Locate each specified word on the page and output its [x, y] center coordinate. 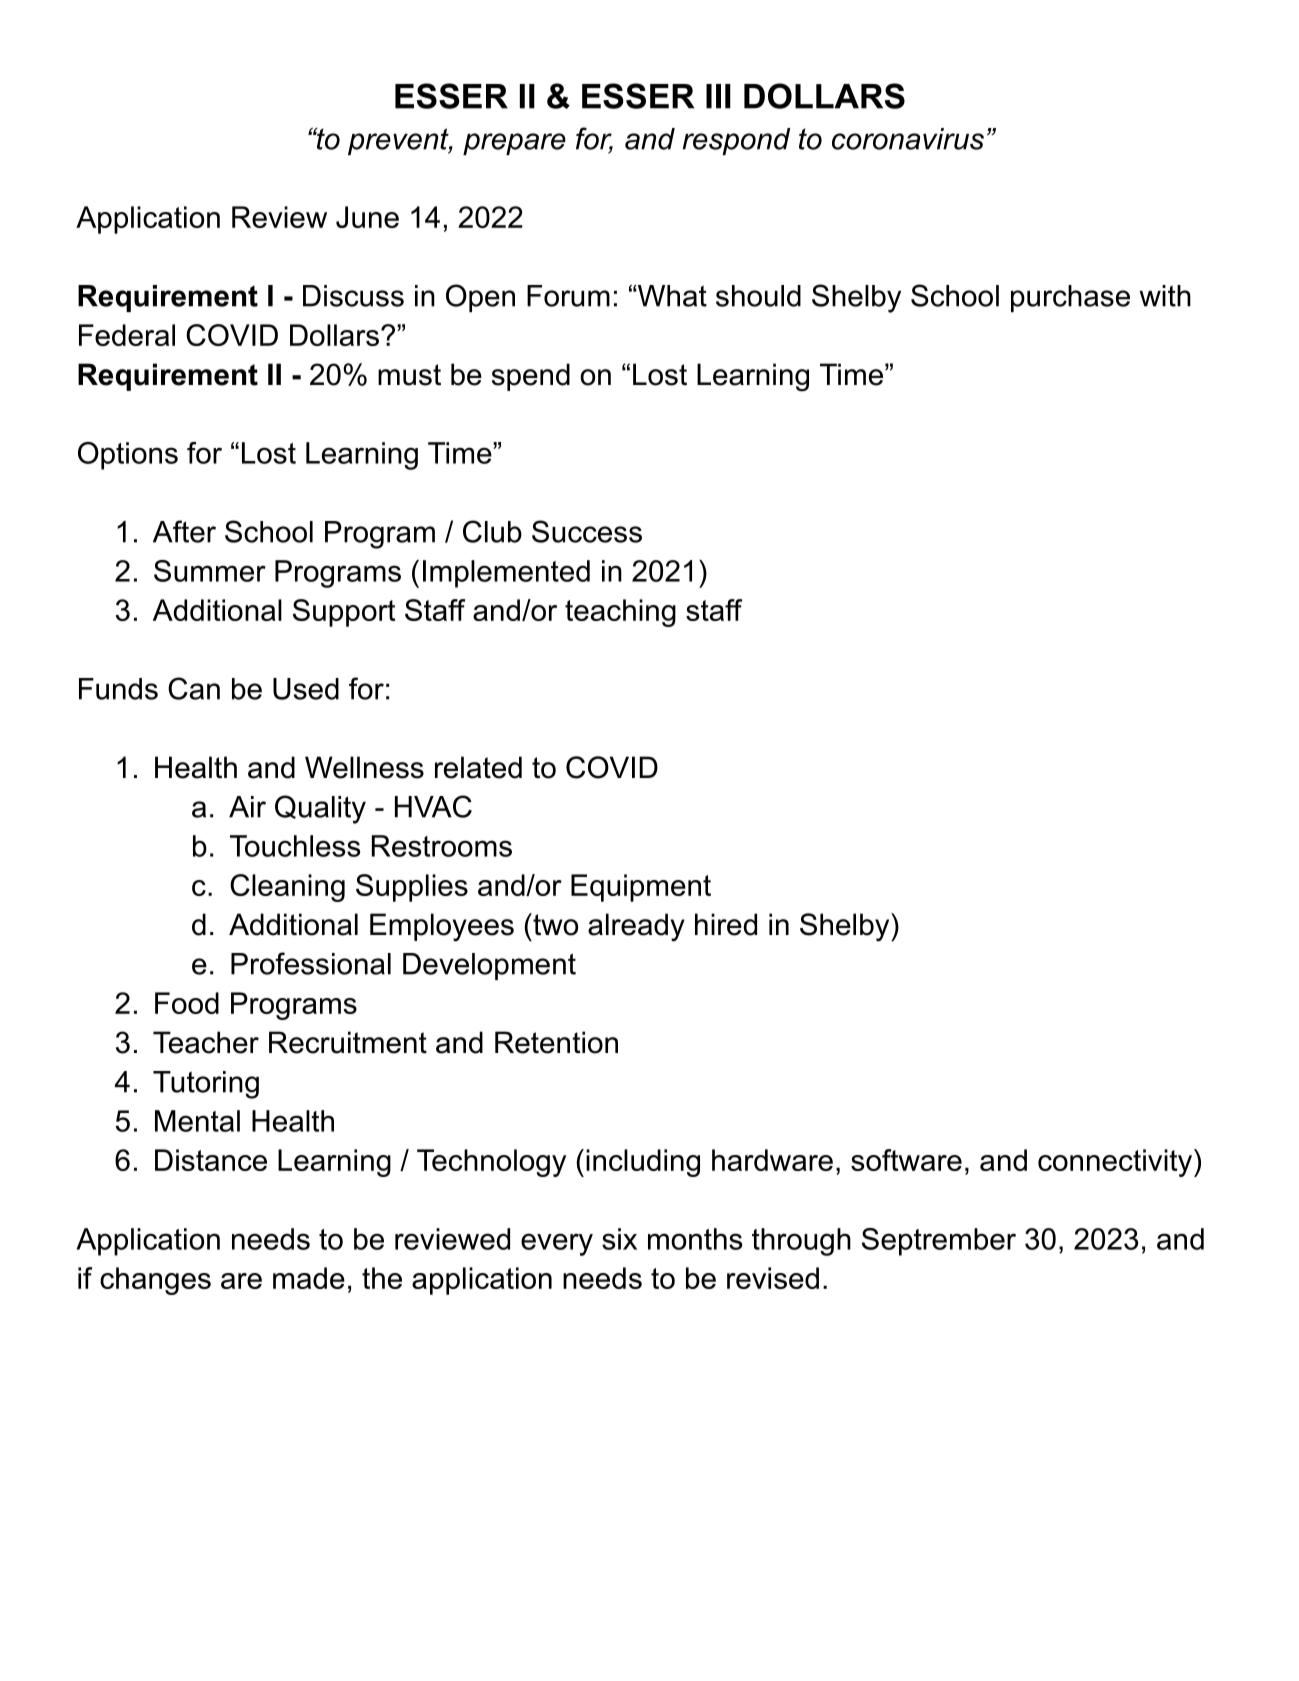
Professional [311, 963]
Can [194, 688]
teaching [620, 613]
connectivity [1116, 1163]
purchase [1070, 298]
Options [128, 456]
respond [736, 141]
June [367, 217]
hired [726, 924]
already [636, 927]
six [619, 1239]
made [309, 1278]
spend [531, 377]
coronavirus [908, 139]
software [906, 1160]
